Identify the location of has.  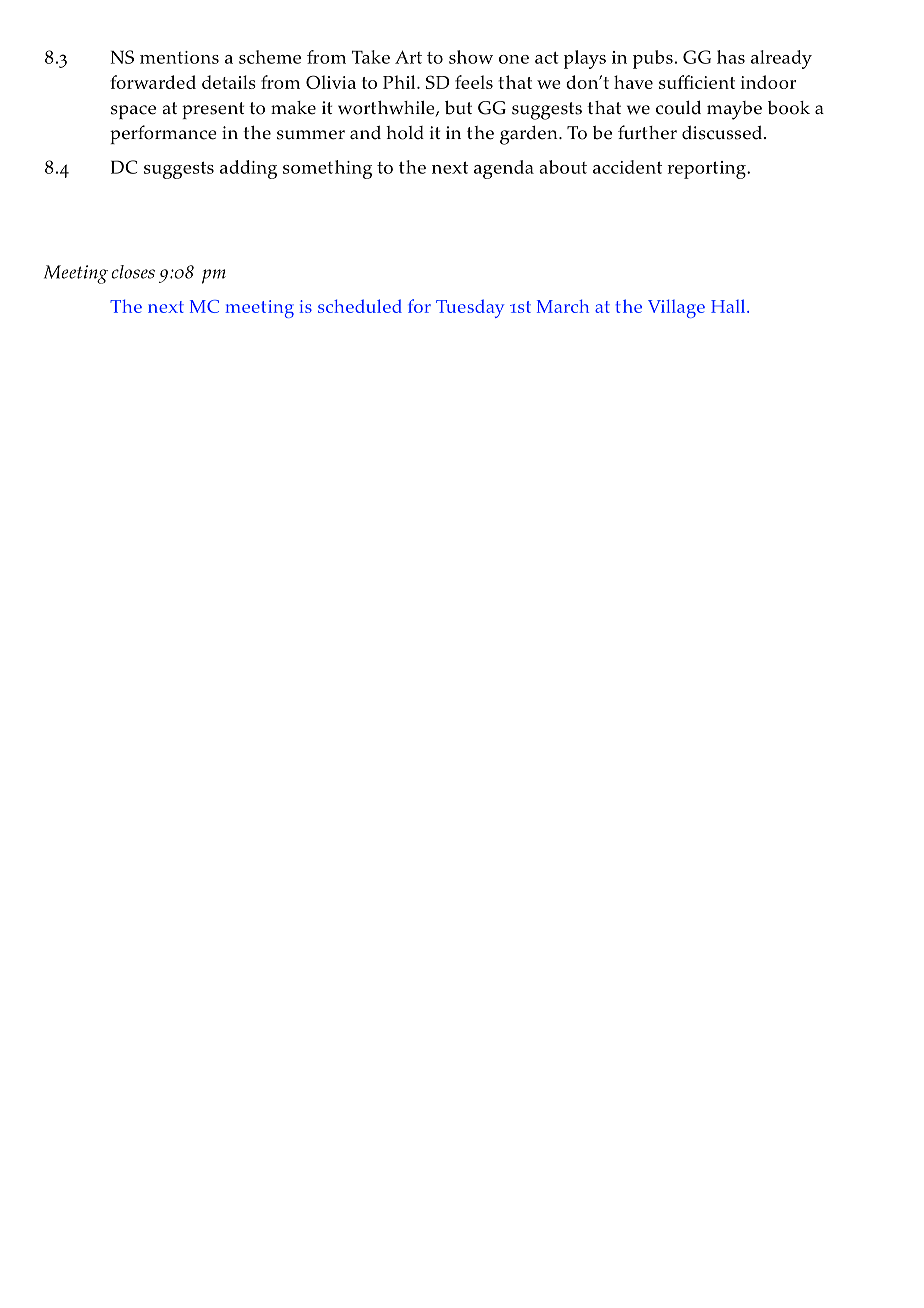
(731, 57).
